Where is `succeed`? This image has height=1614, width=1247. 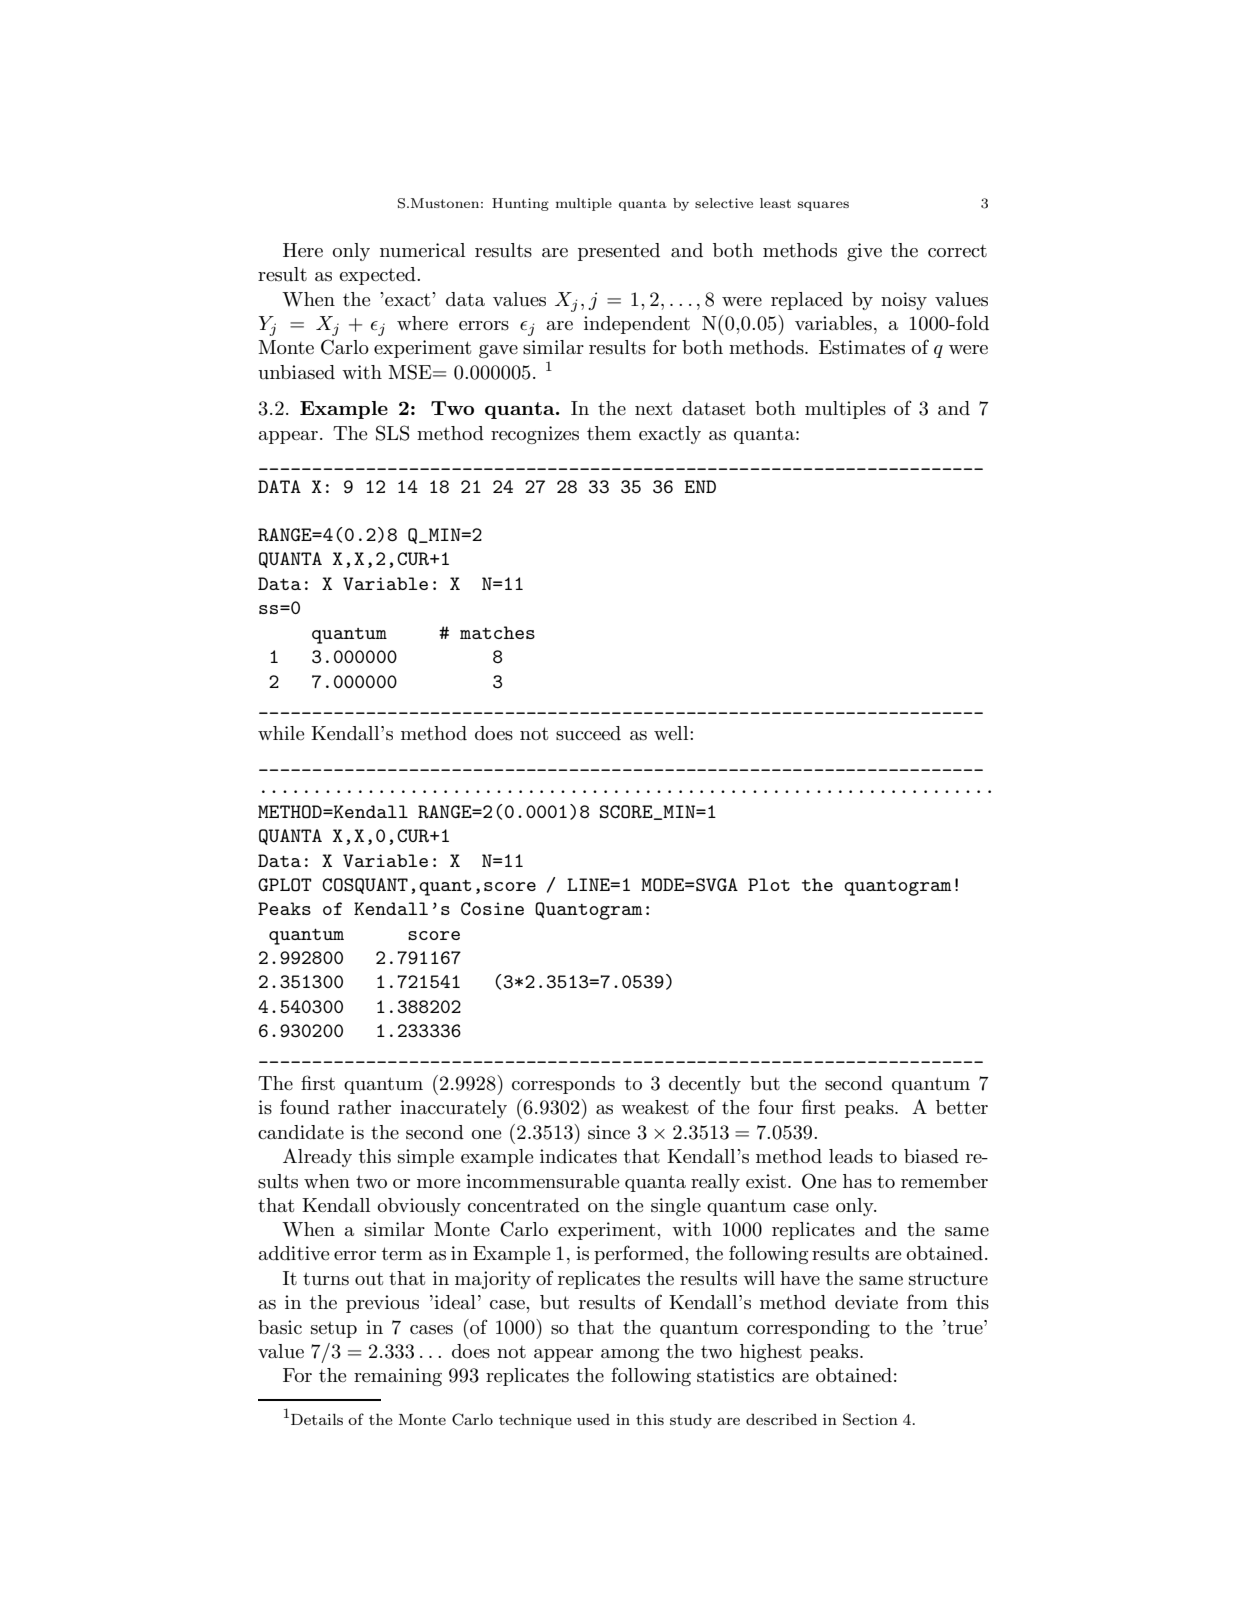 succeed is located at coordinates (588, 733).
